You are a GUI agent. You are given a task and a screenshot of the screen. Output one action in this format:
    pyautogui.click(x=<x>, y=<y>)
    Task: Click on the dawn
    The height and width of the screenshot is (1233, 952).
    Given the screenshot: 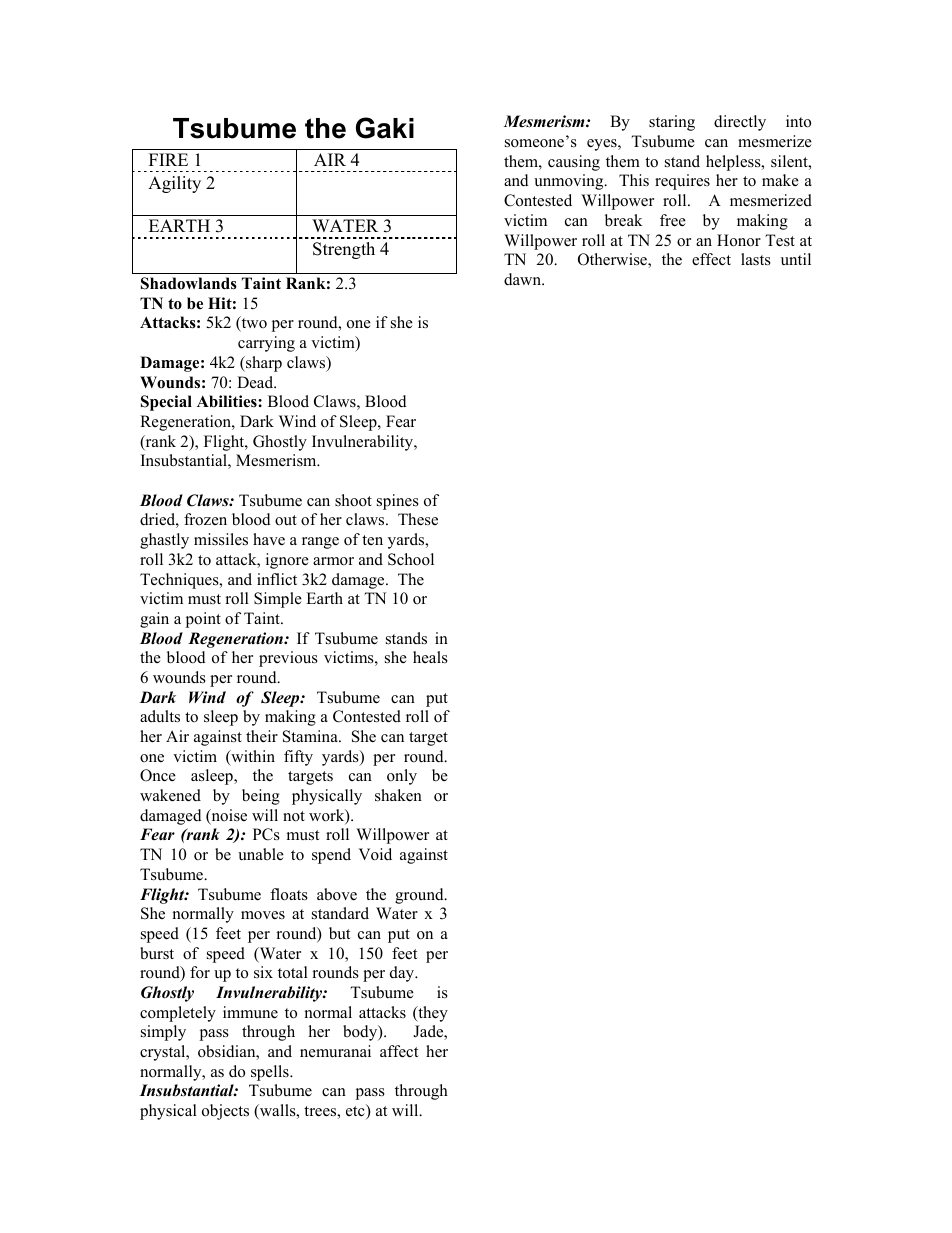 What is the action you would take?
    pyautogui.click(x=523, y=279)
